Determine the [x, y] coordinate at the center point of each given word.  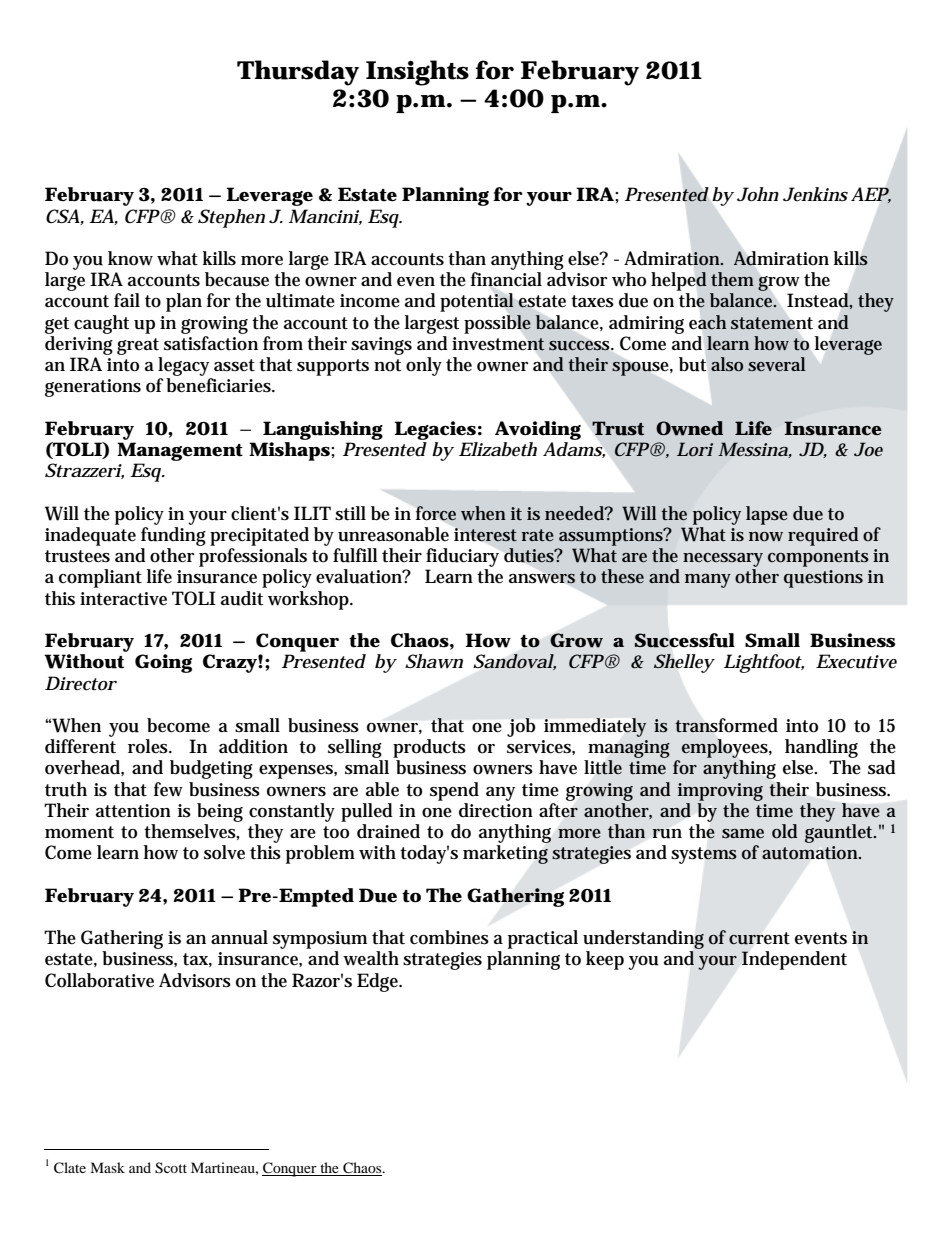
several [776, 364]
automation [811, 853]
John [758, 194]
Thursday [298, 73]
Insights [417, 73]
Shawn [434, 661]
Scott [171, 1168]
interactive [123, 599]
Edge [379, 982]
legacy [183, 366]
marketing [505, 854]
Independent [794, 960]
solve [224, 852]
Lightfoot [764, 663]
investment [498, 344]
